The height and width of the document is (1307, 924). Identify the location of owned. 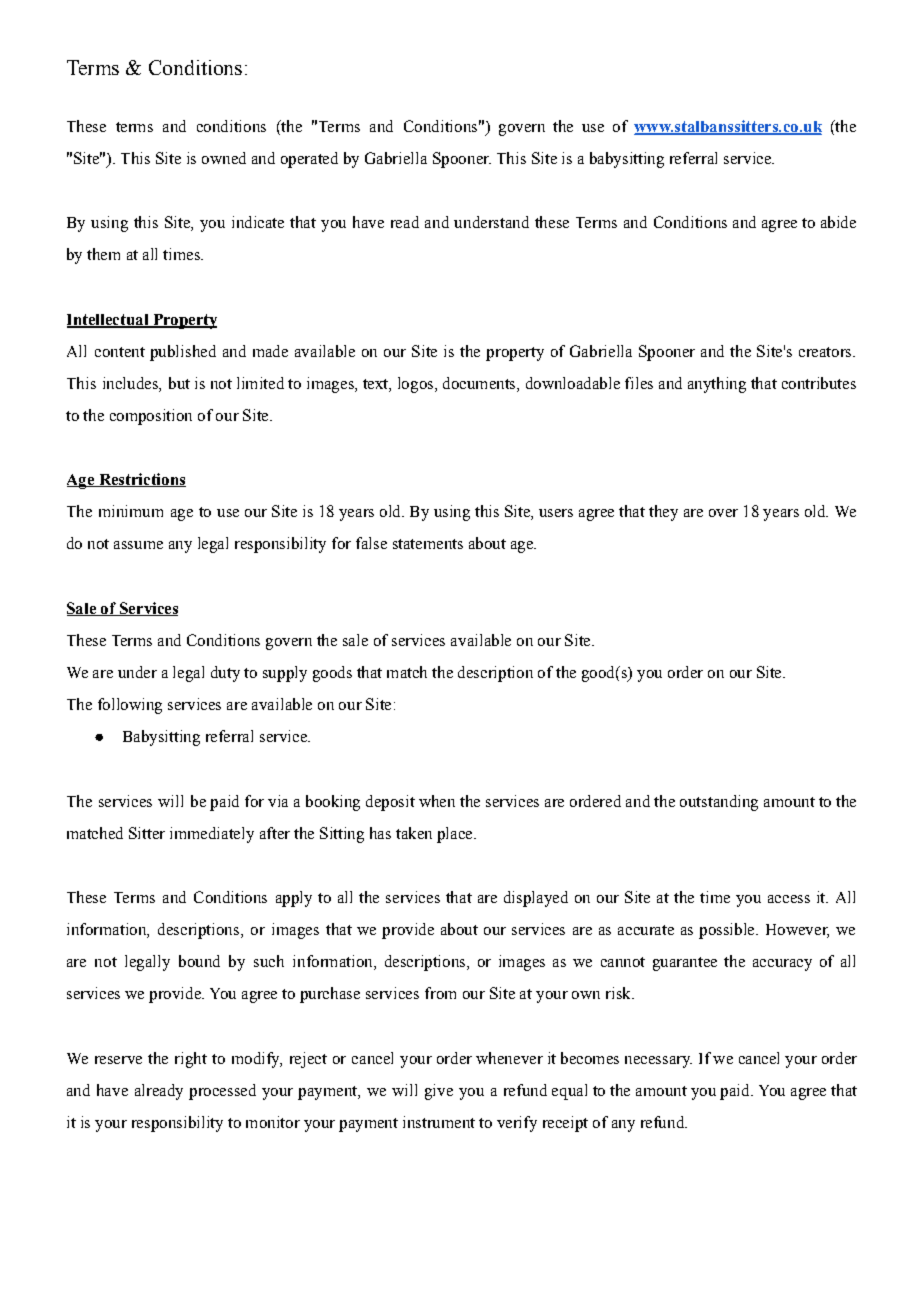
(224, 158).
